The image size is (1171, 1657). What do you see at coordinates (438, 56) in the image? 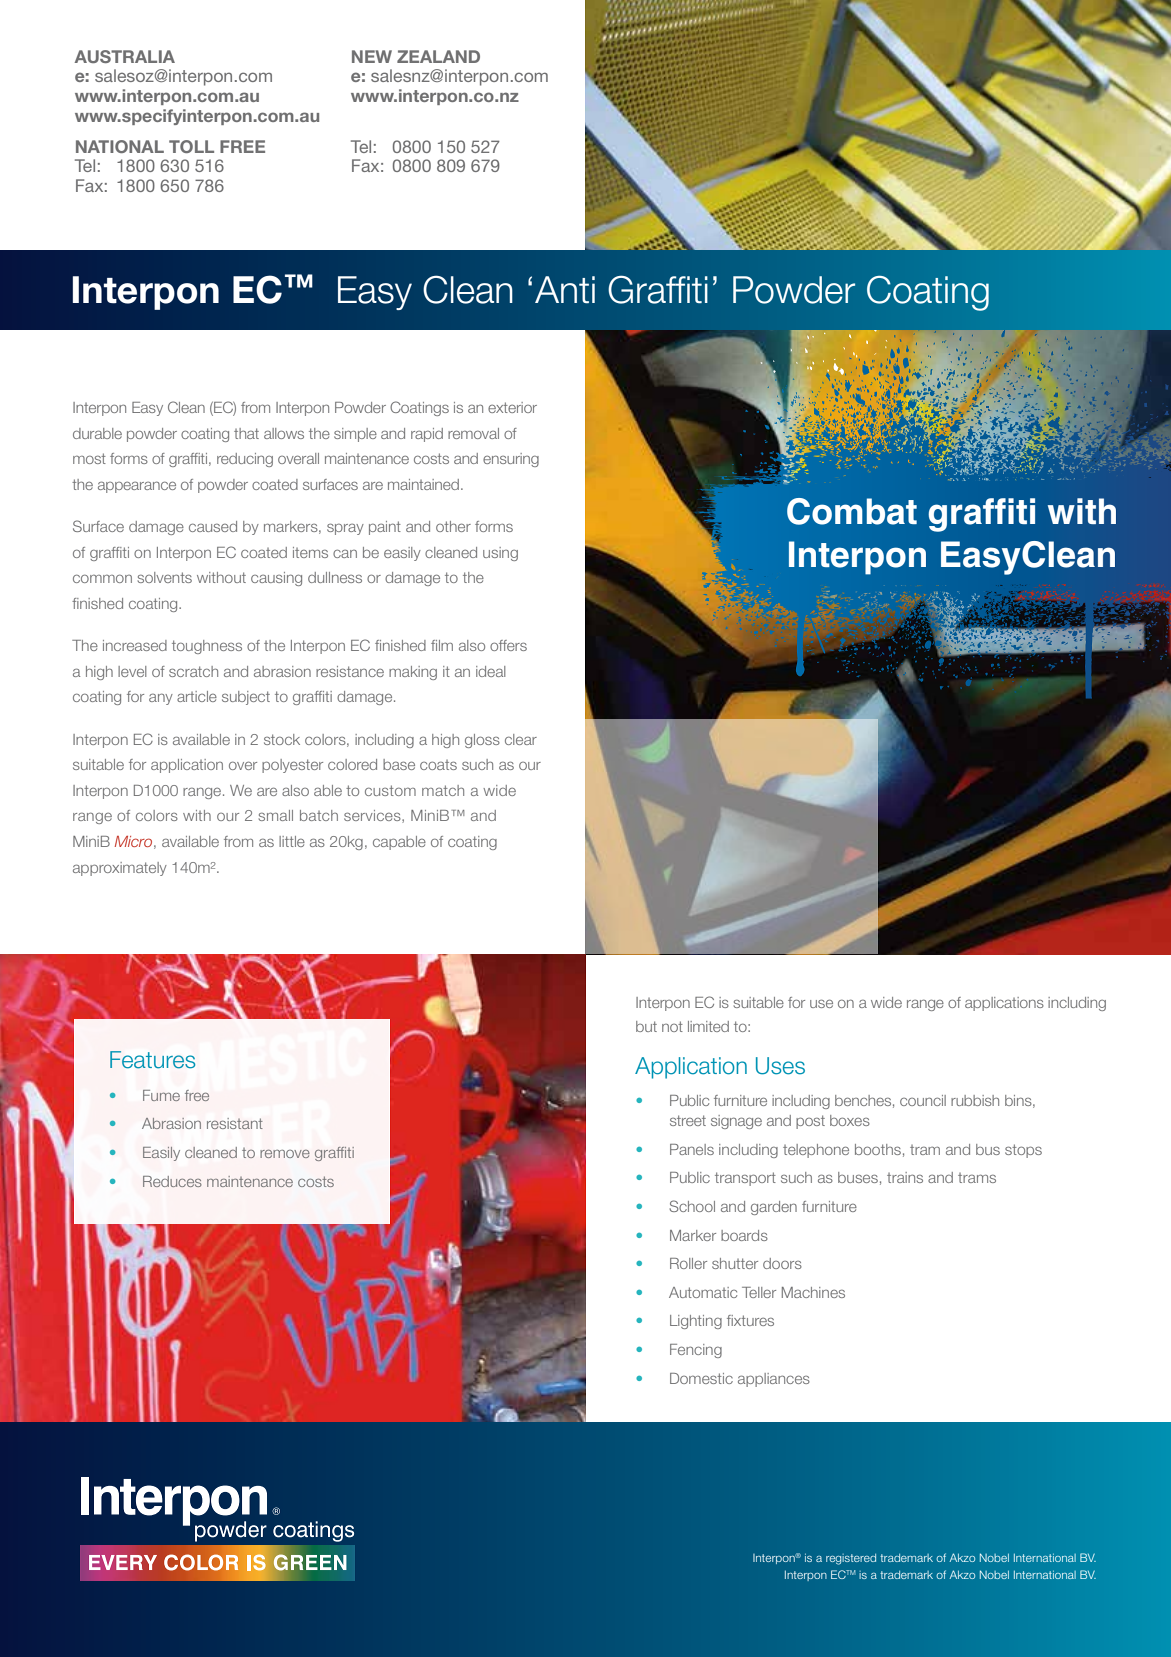
I see `ZEALAND` at bounding box center [438, 56].
